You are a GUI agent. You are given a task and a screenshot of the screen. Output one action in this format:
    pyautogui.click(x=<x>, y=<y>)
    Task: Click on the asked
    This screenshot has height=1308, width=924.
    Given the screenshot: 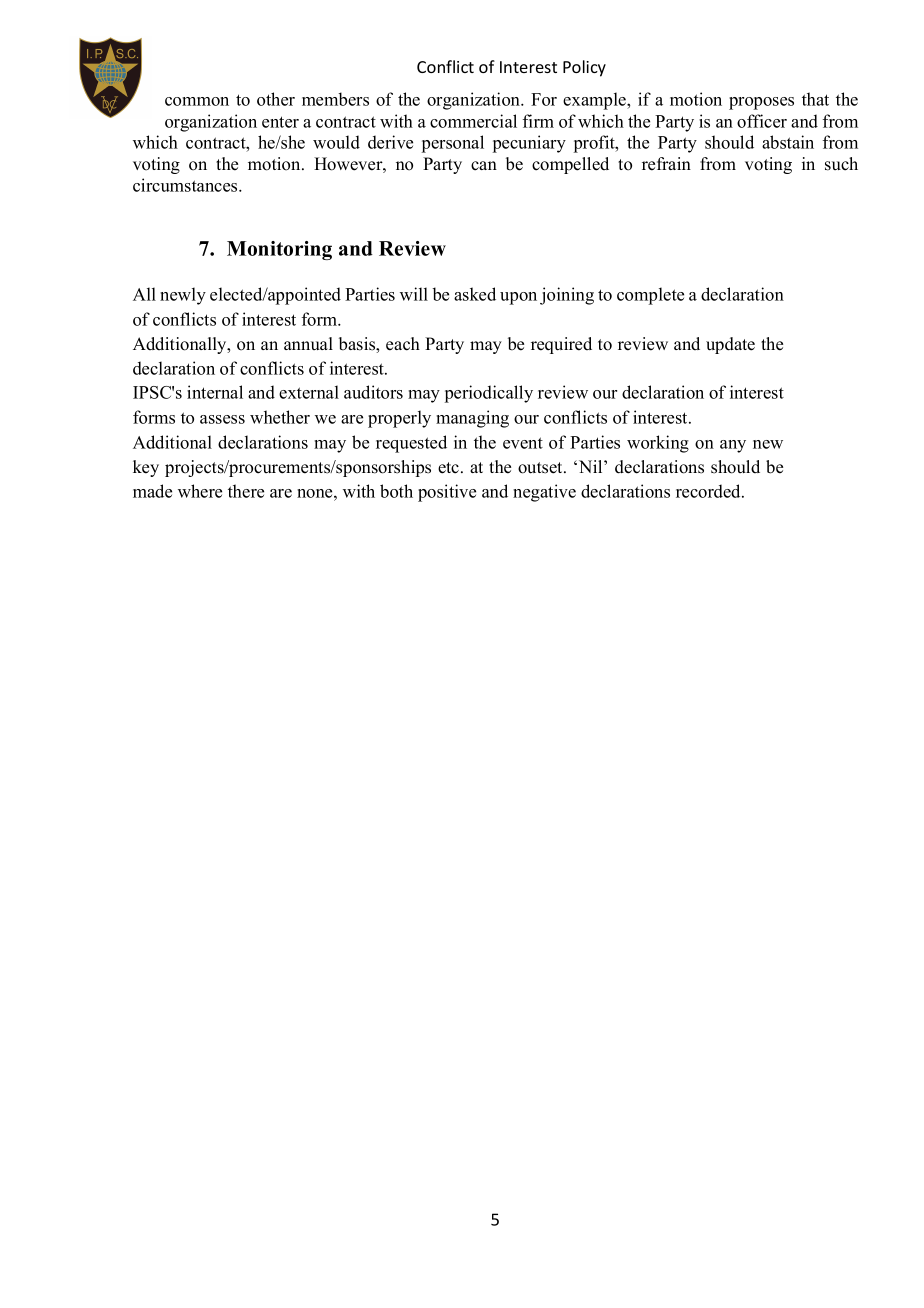 What is the action you would take?
    pyautogui.click(x=475, y=294)
